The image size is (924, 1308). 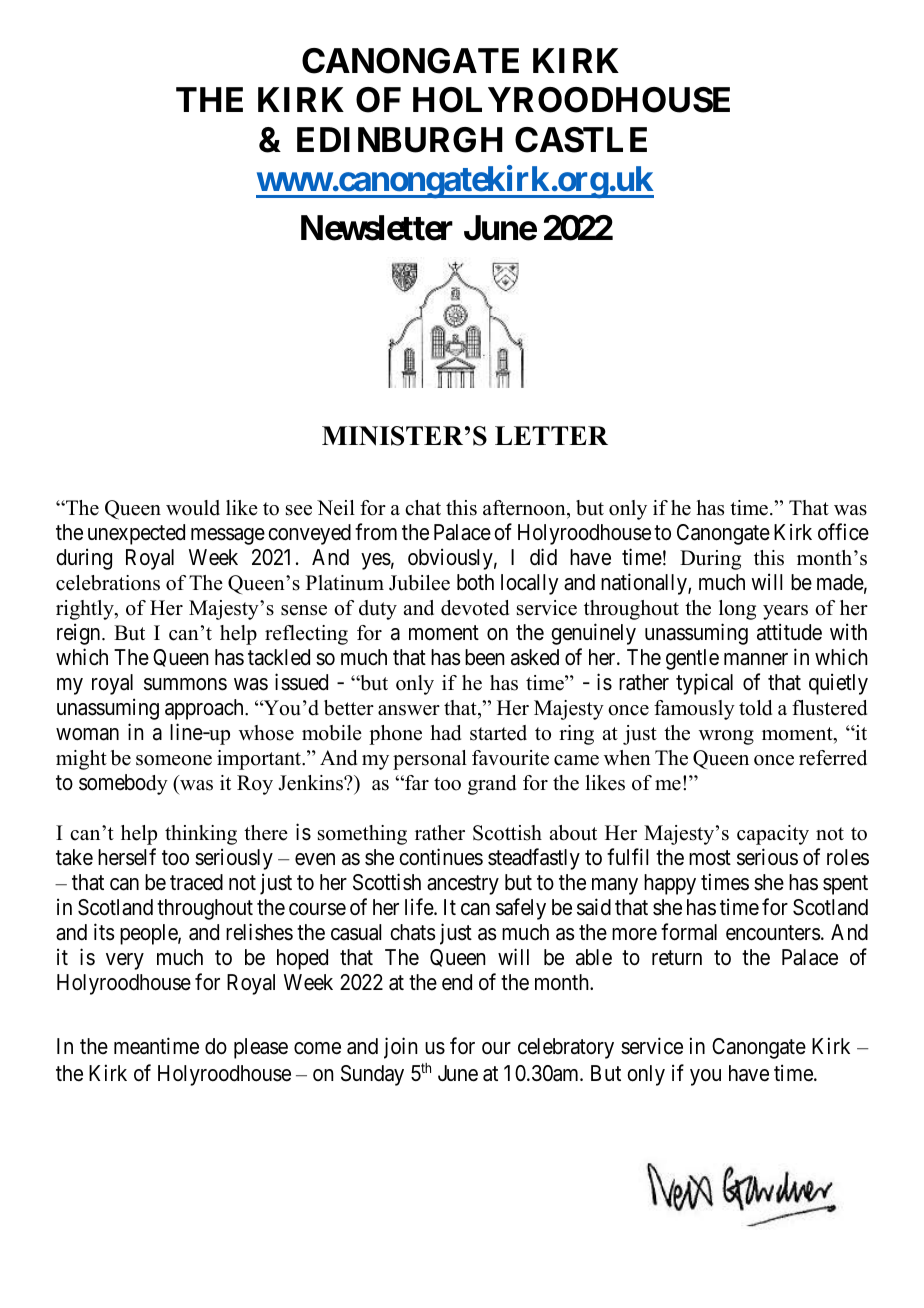 I want to click on return, so click(x=677, y=958).
